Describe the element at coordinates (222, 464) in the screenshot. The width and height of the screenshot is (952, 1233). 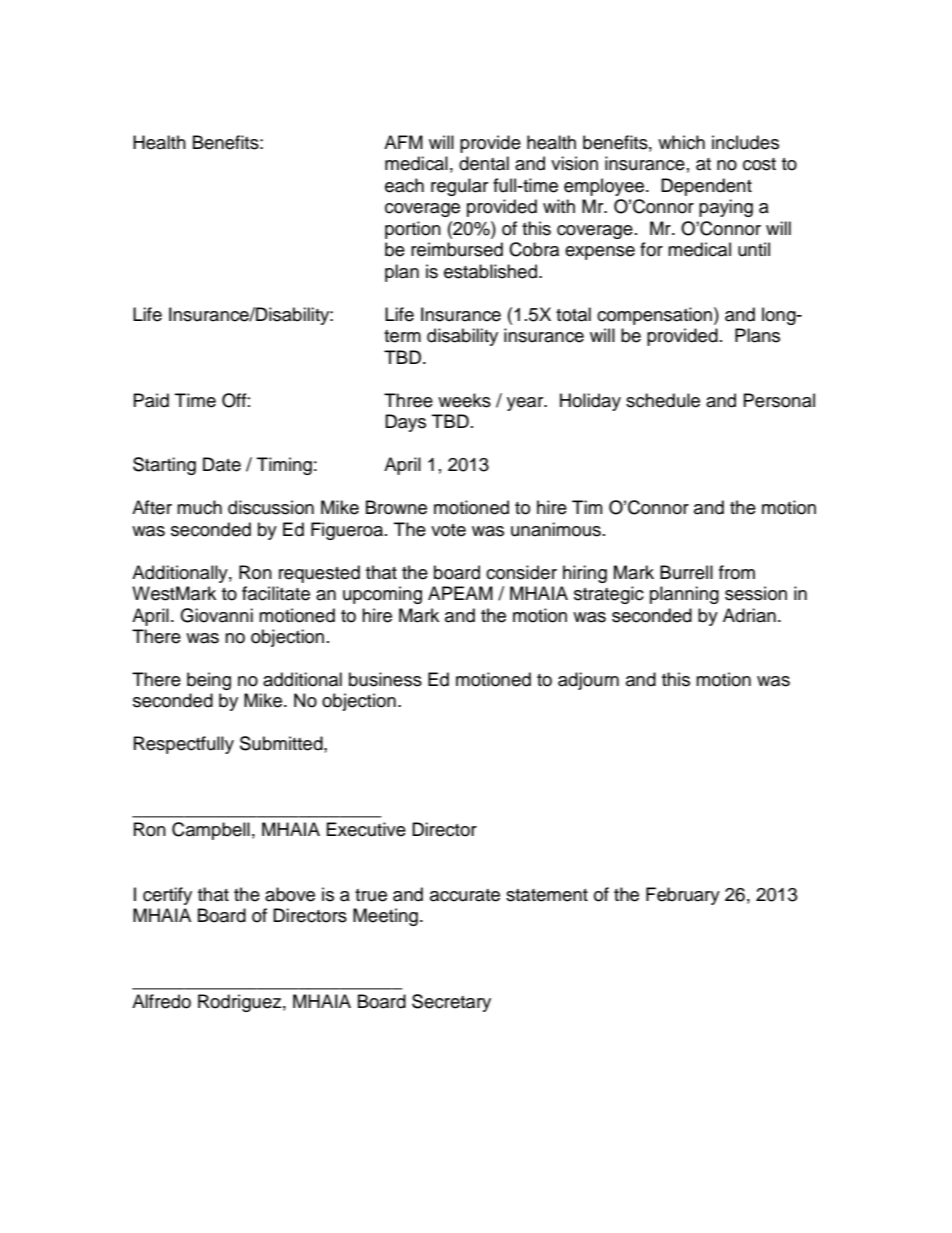
I see `Date` at that location.
